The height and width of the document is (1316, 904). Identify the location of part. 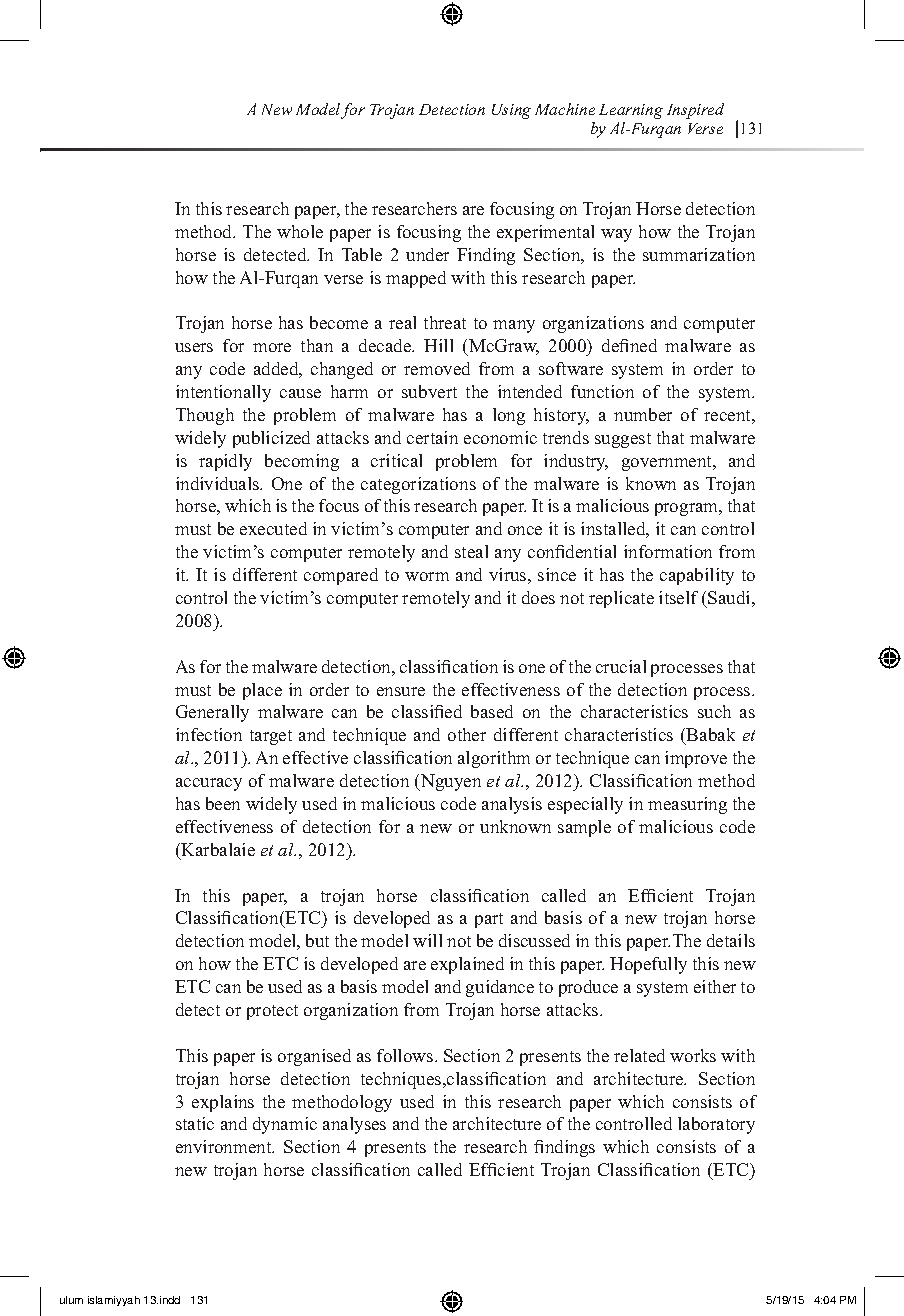
(489, 920).
